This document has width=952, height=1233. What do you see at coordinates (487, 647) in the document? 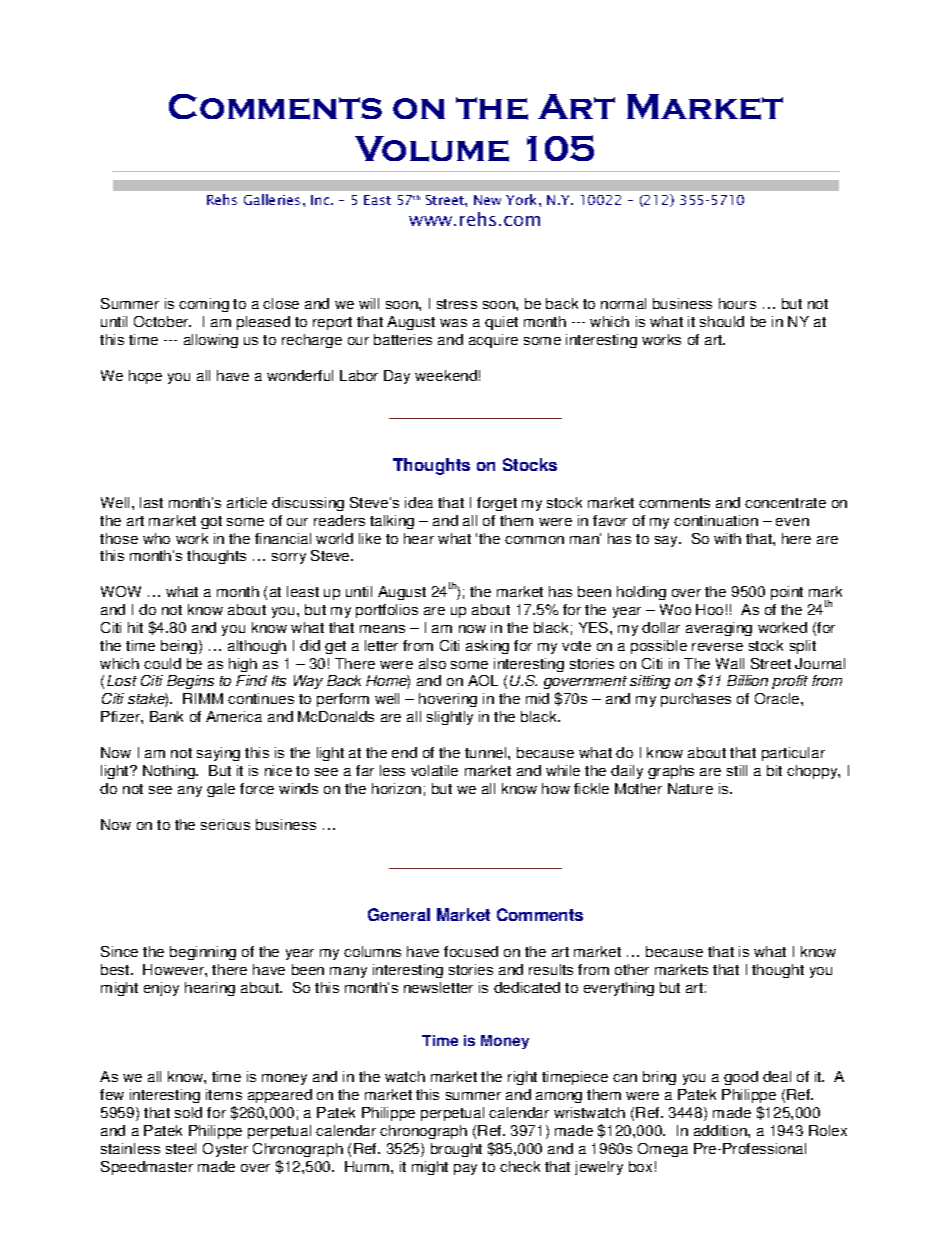
I see `asking` at bounding box center [487, 647].
